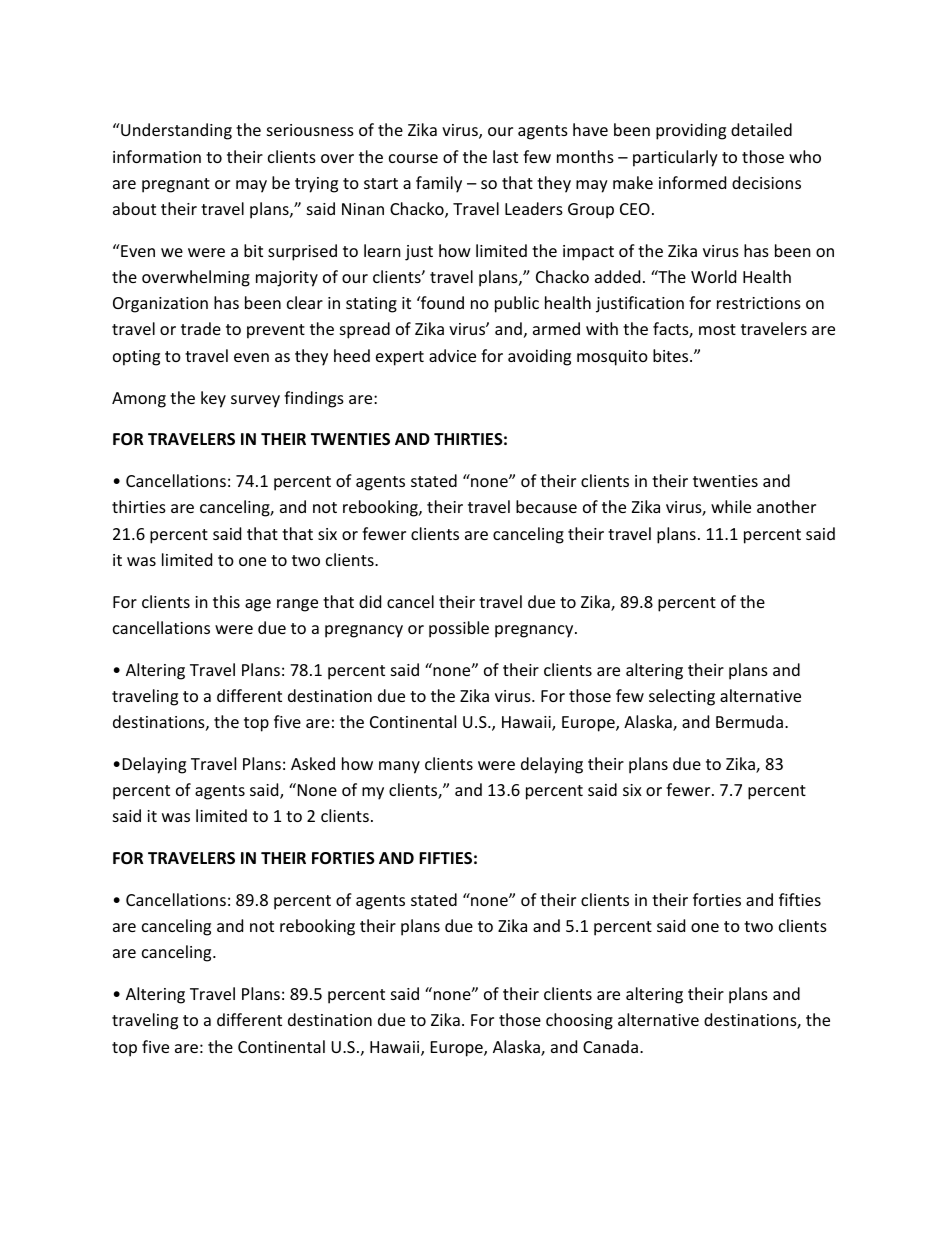 The image size is (952, 1233). What do you see at coordinates (226, 601) in the image?
I see `this` at bounding box center [226, 601].
